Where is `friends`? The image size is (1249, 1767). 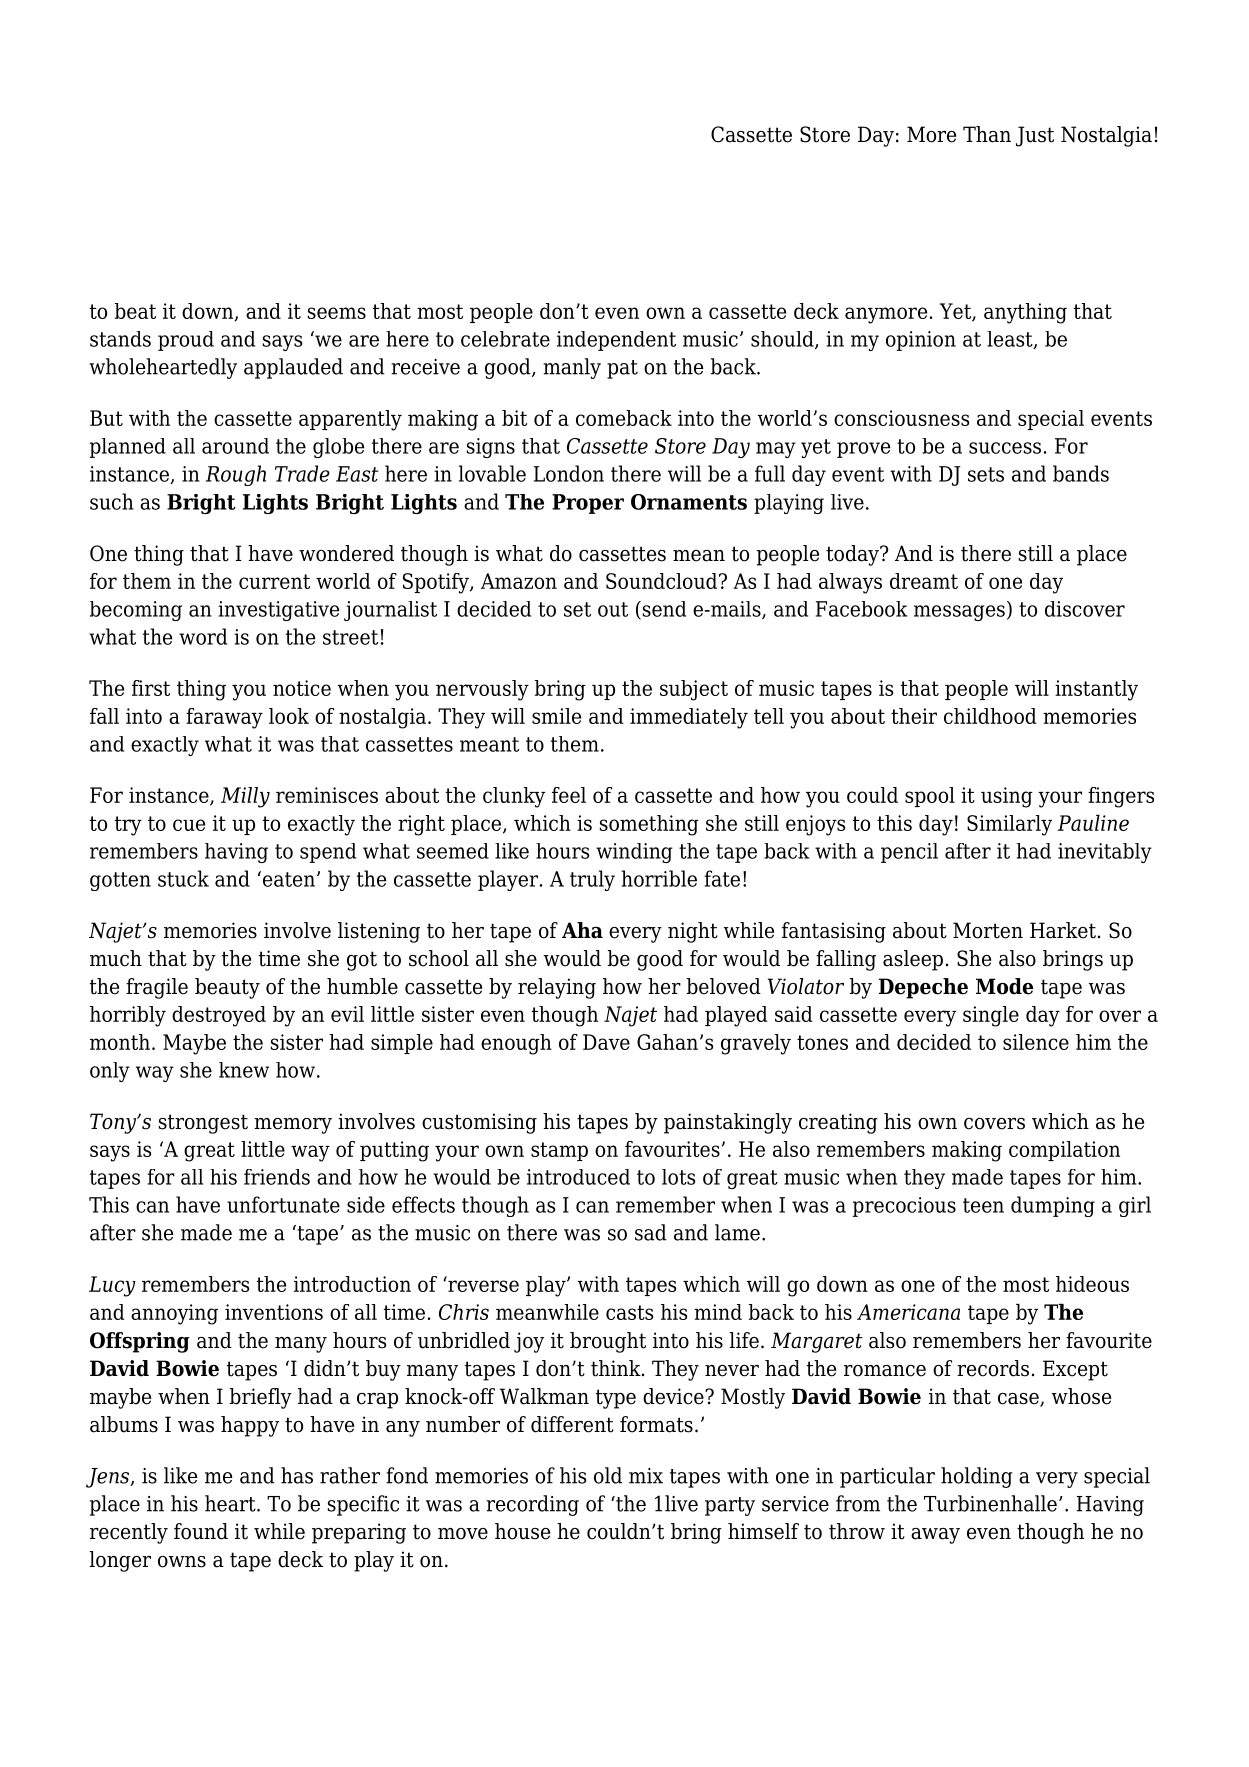 friends is located at coordinates (277, 1177).
